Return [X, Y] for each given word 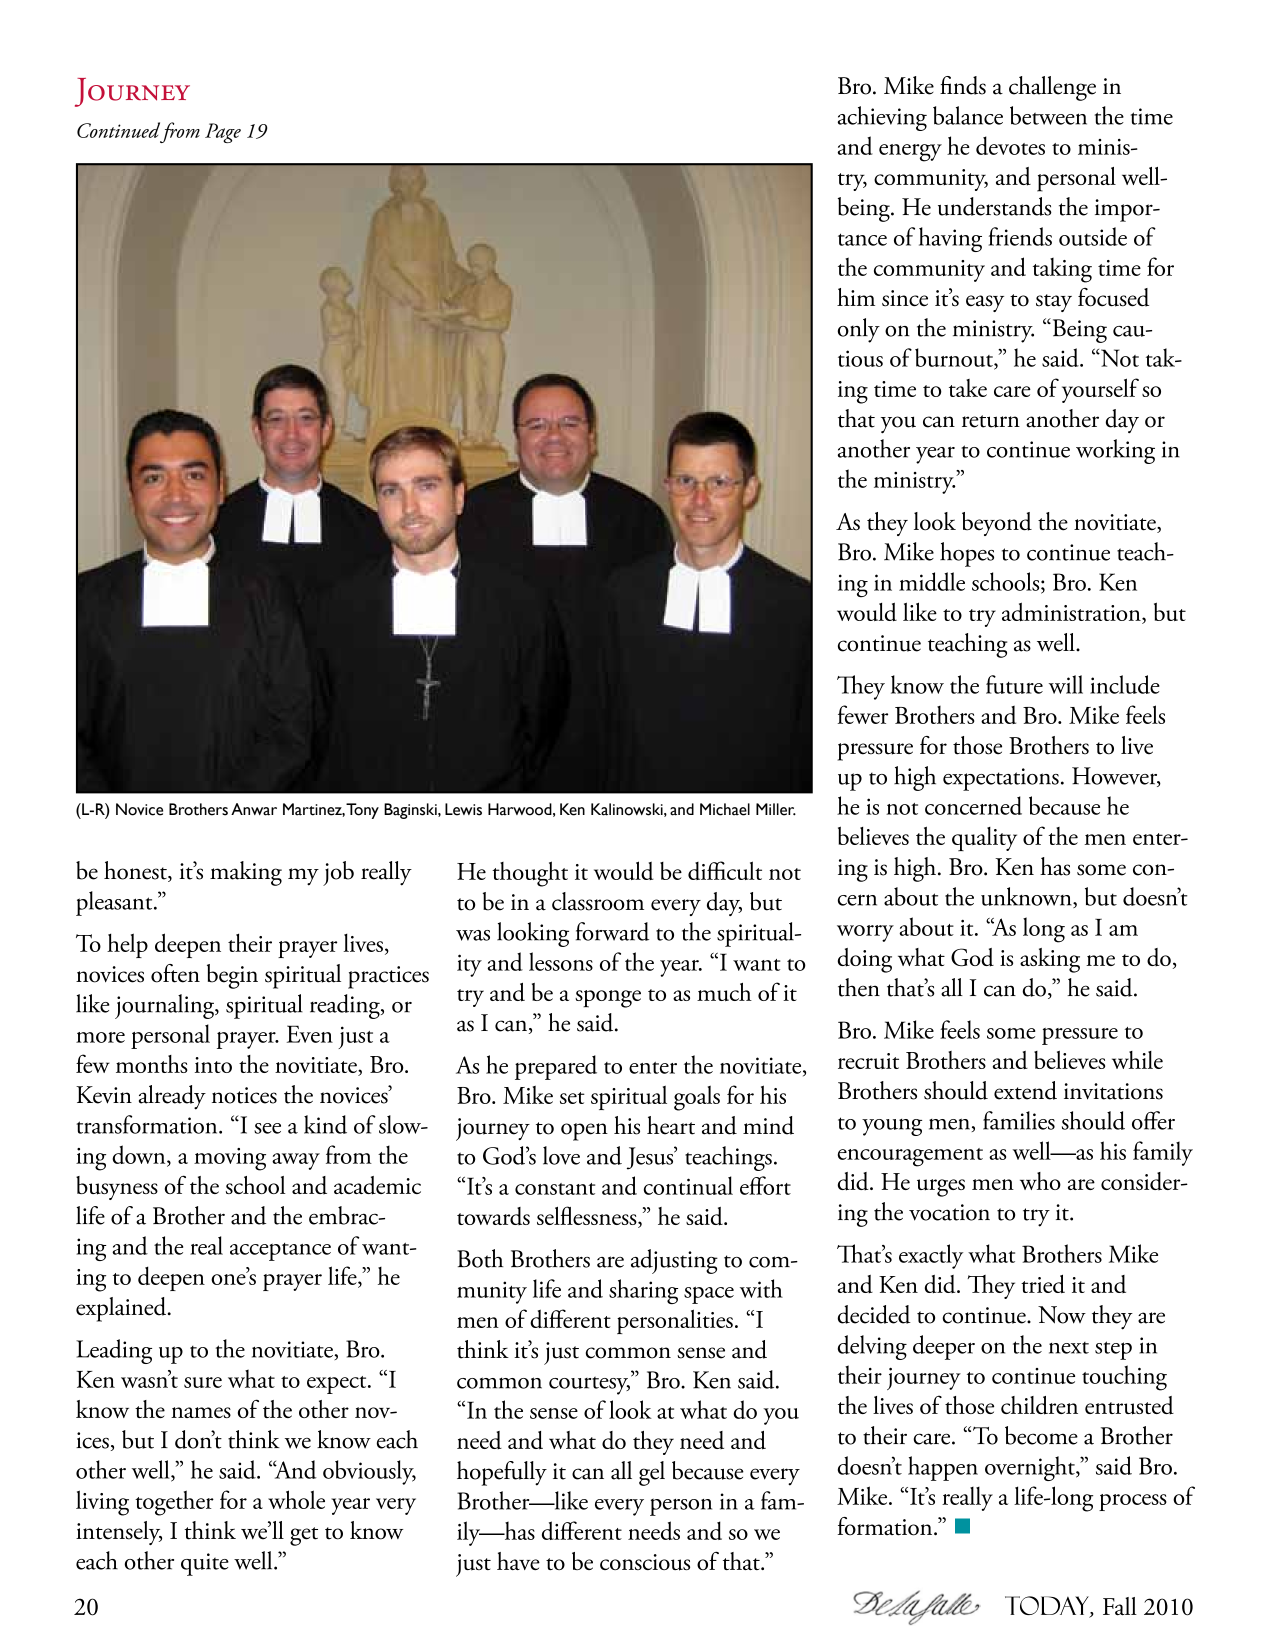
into [213, 1065]
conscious [645, 1562]
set [572, 1098]
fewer [863, 714]
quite [205, 1564]
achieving [882, 118]
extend [1025, 1090]
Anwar [254, 809]
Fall [1120, 1606]
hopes [967, 554]
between [1048, 115]
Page [223, 133]
